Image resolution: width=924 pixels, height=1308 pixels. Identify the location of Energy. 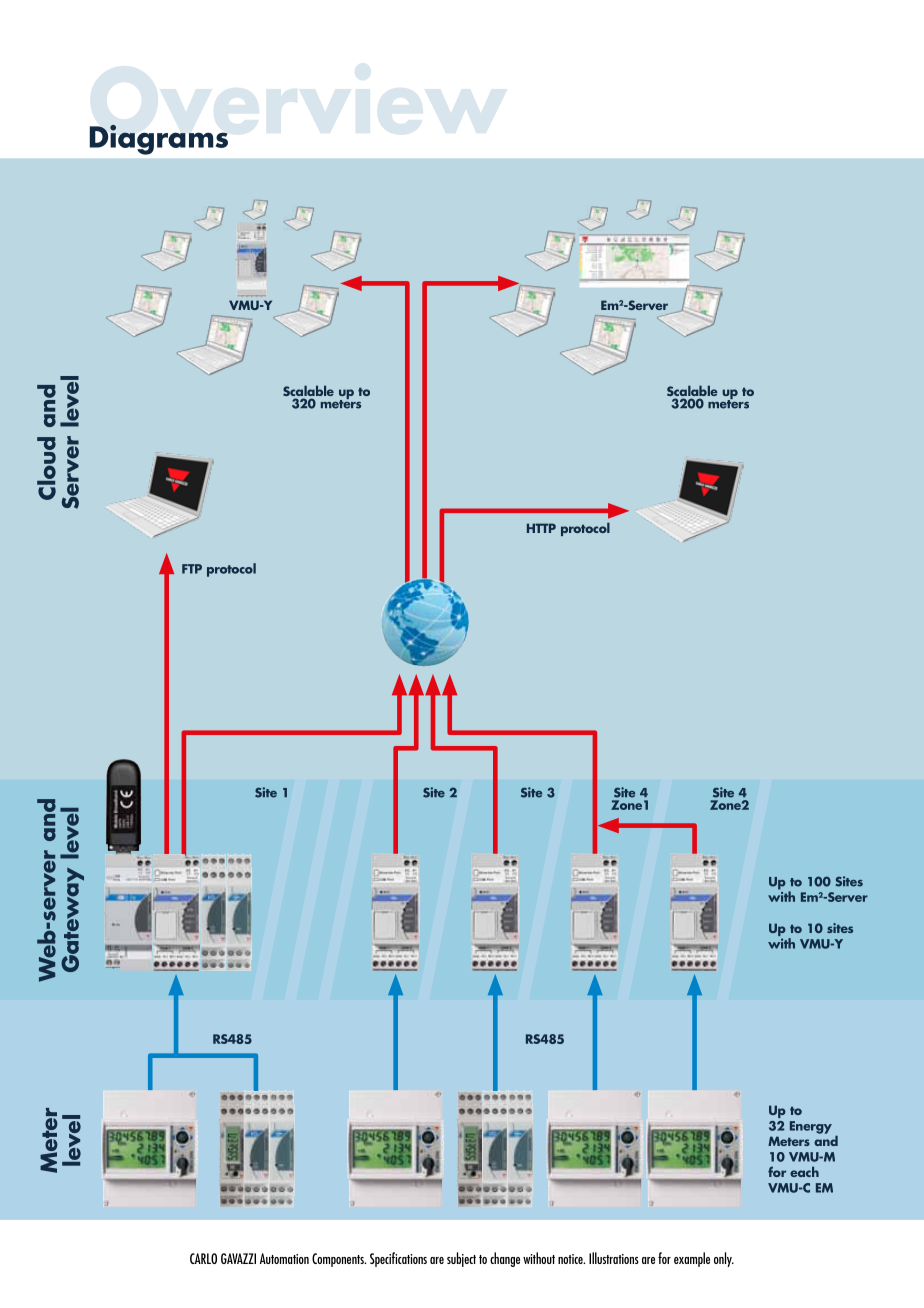
(811, 1127).
